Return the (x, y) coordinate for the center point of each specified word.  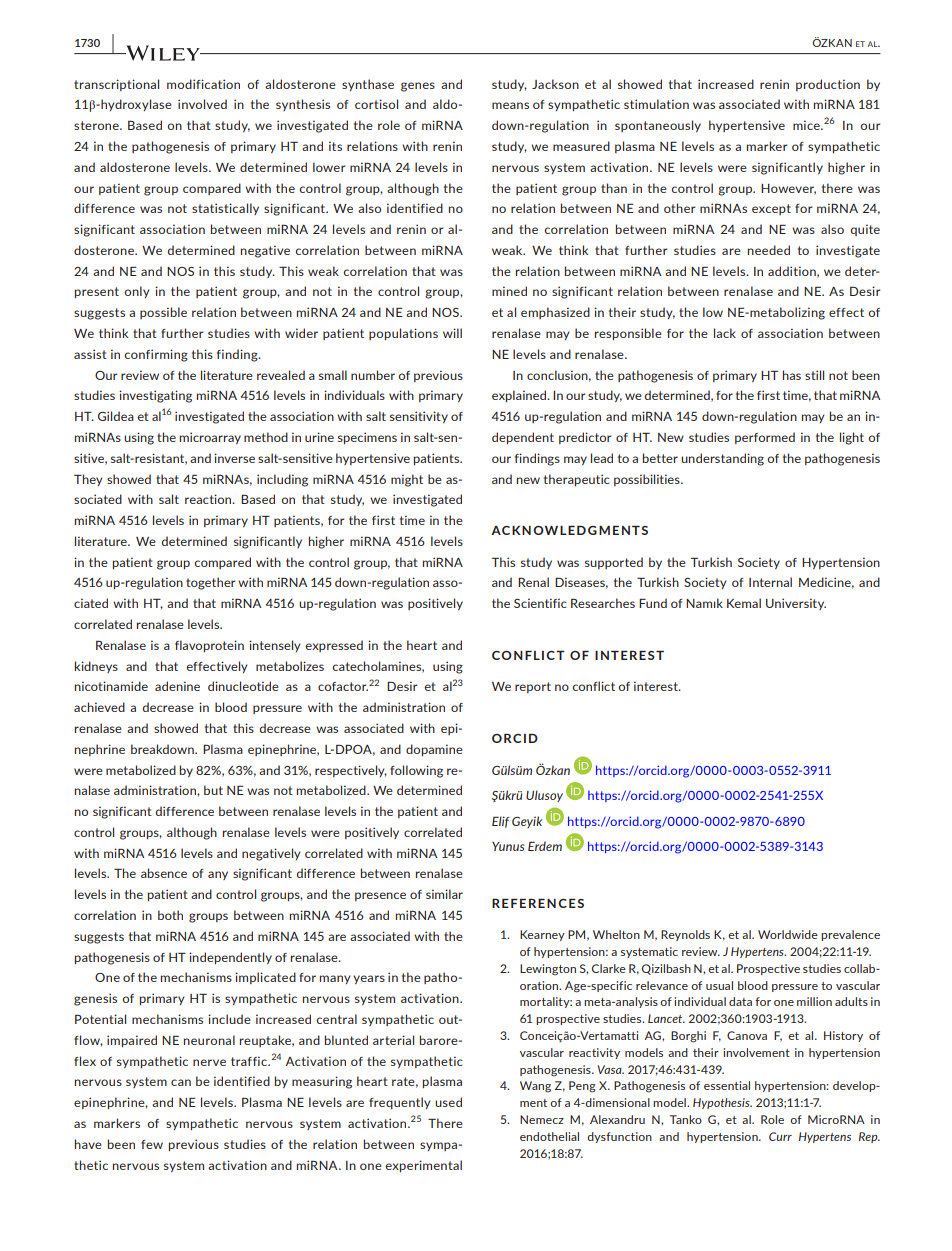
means (510, 105)
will (452, 333)
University (796, 604)
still (814, 375)
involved (202, 104)
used (448, 1102)
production (828, 85)
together (211, 583)
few (152, 1144)
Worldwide (788, 934)
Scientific (540, 603)
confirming (156, 355)
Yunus (508, 846)
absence (164, 873)
